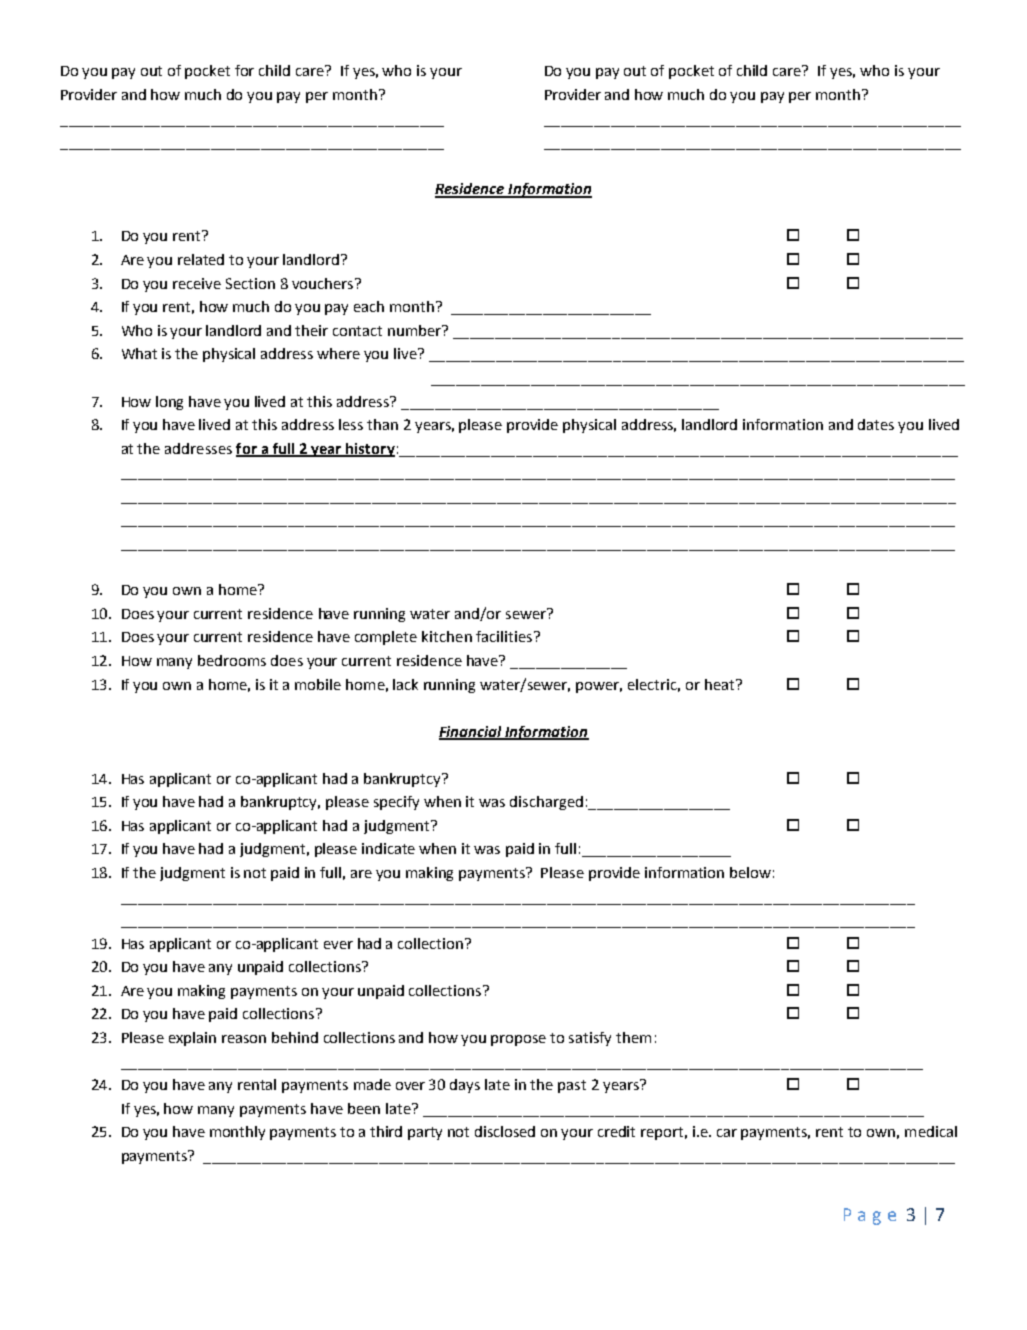  What do you see at coordinates (232, 660) in the screenshot?
I see `bedrooms` at bounding box center [232, 660].
